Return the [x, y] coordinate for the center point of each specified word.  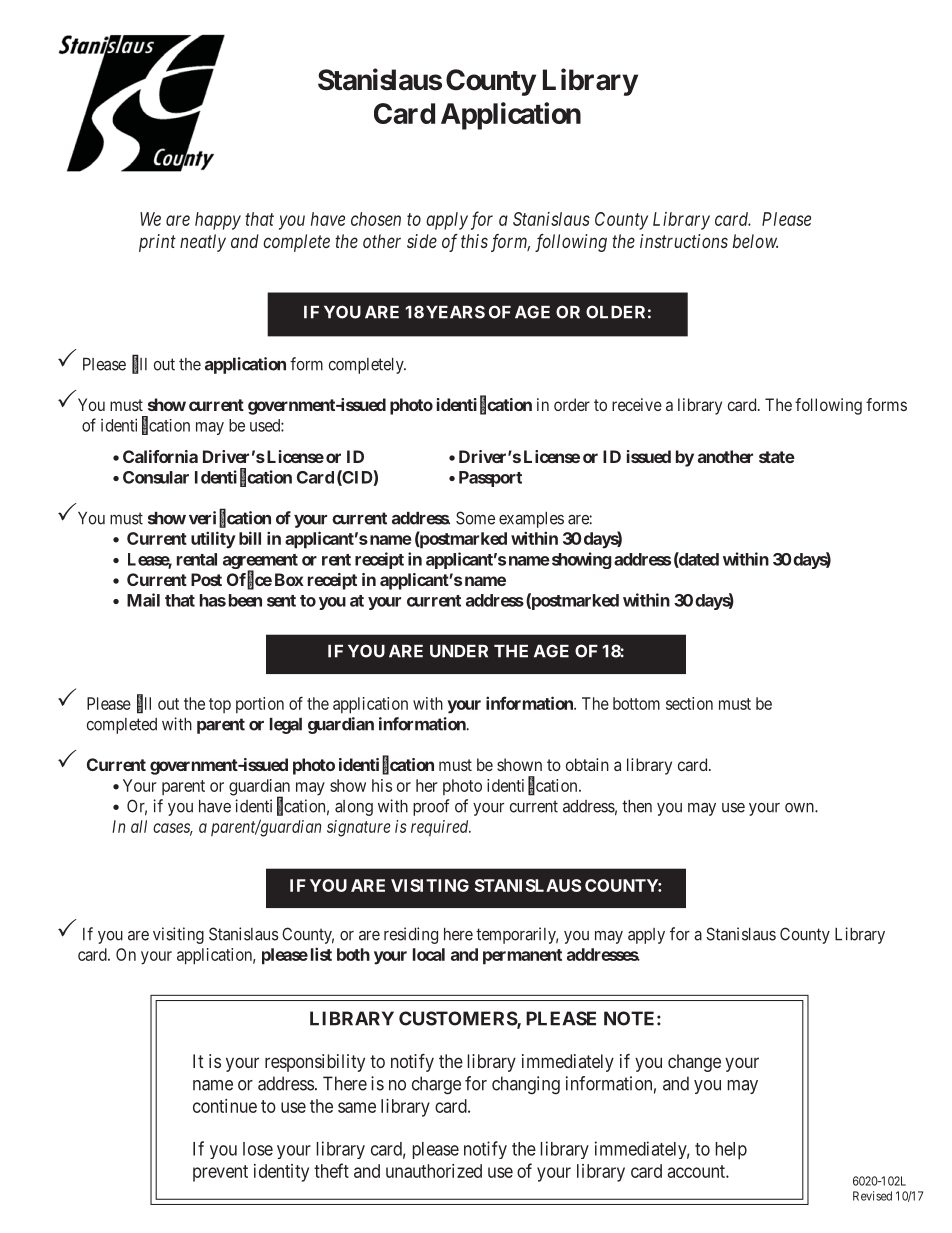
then [637, 806]
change [694, 1063]
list [321, 954]
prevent [220, 1173]
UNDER [459, 651]
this [474, 241]
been [245, 600]
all [139, 826]
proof [431, 807]
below [755, 241]
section [689, 703]
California [160, 456]
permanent [522, 957]
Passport [490, 479]
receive [637, 404]
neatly [203, 243]
